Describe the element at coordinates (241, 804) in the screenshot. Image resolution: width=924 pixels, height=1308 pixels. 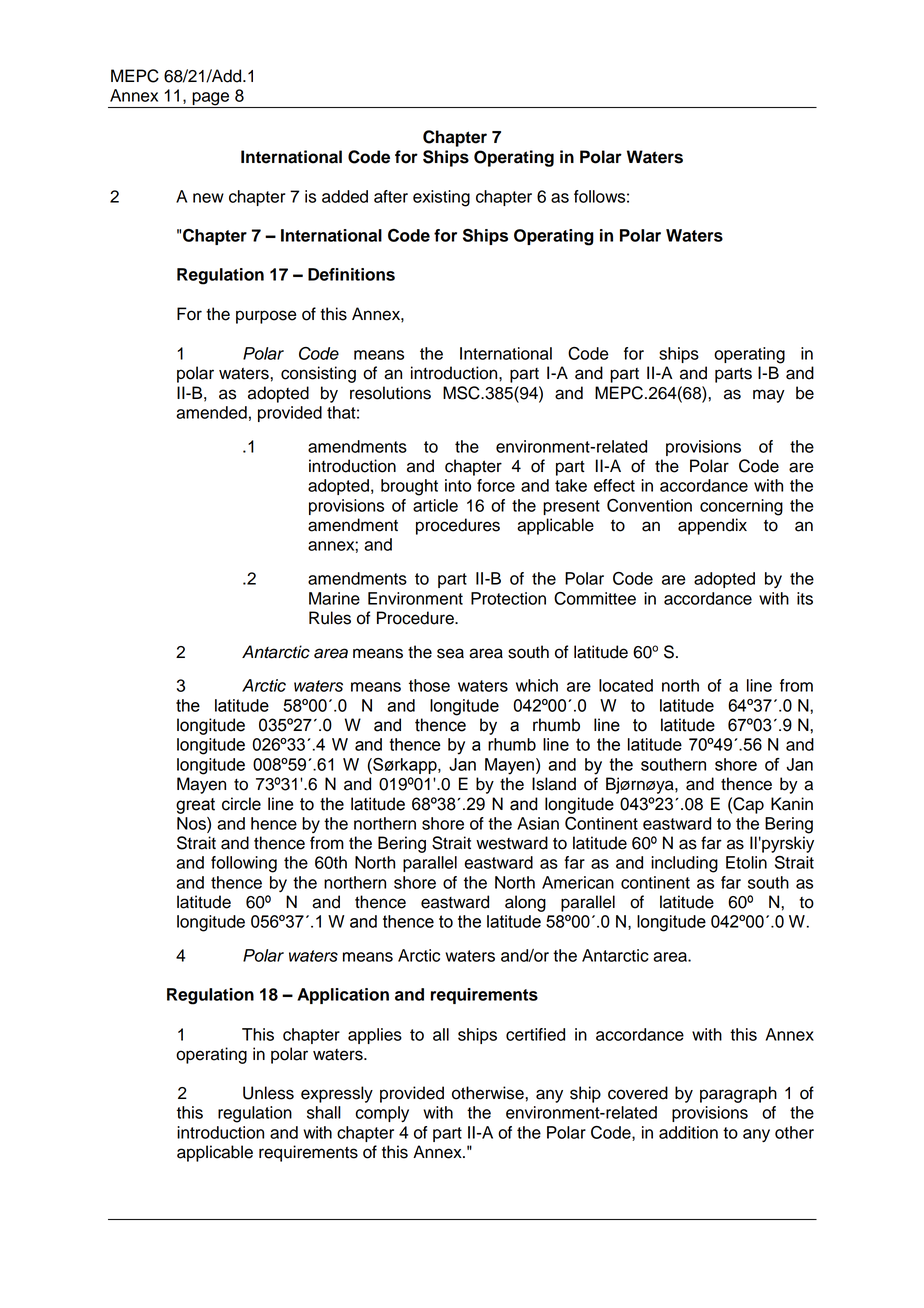
I see `circle` at that location.
